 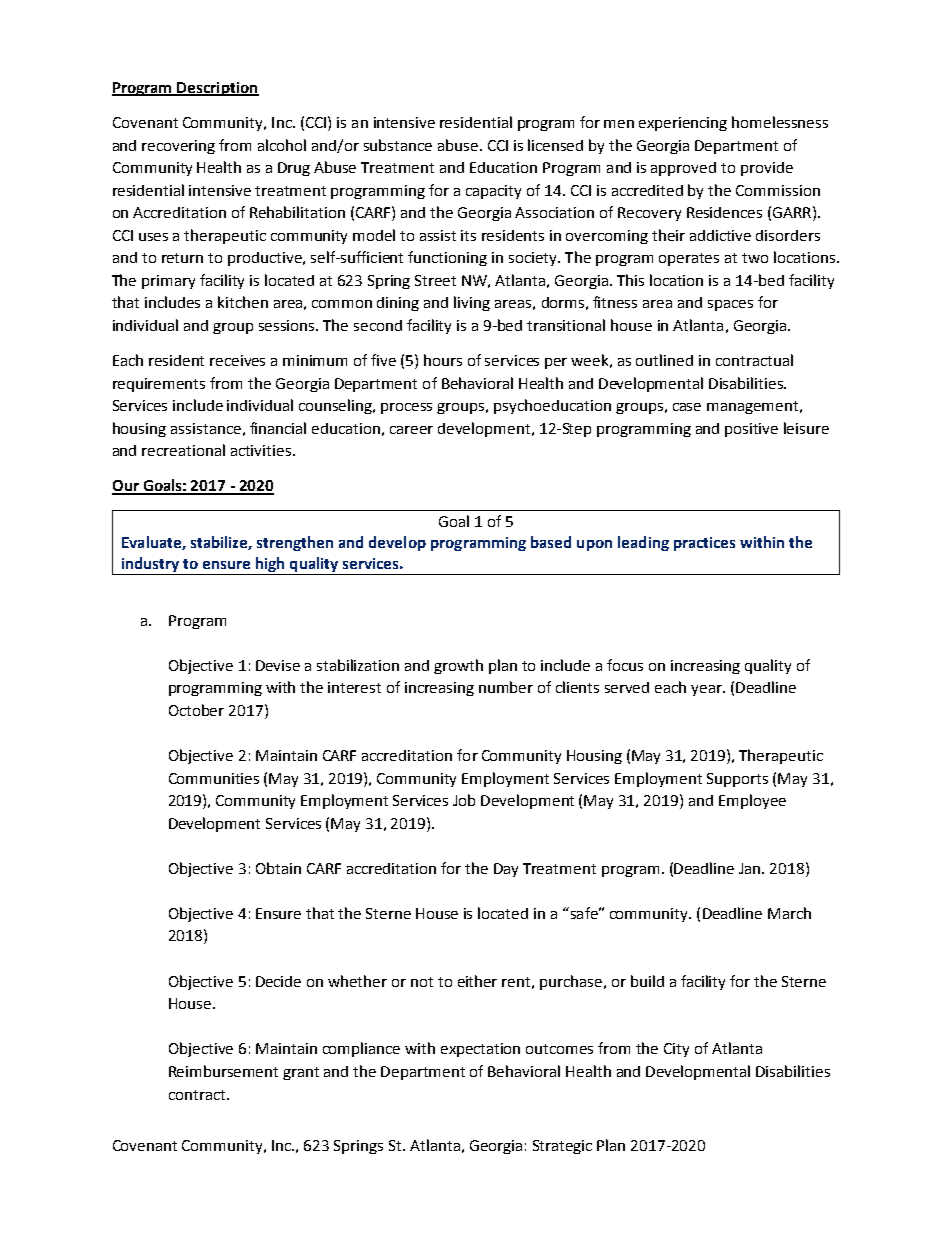 I want to click on year, so click(x=708, y=690).
